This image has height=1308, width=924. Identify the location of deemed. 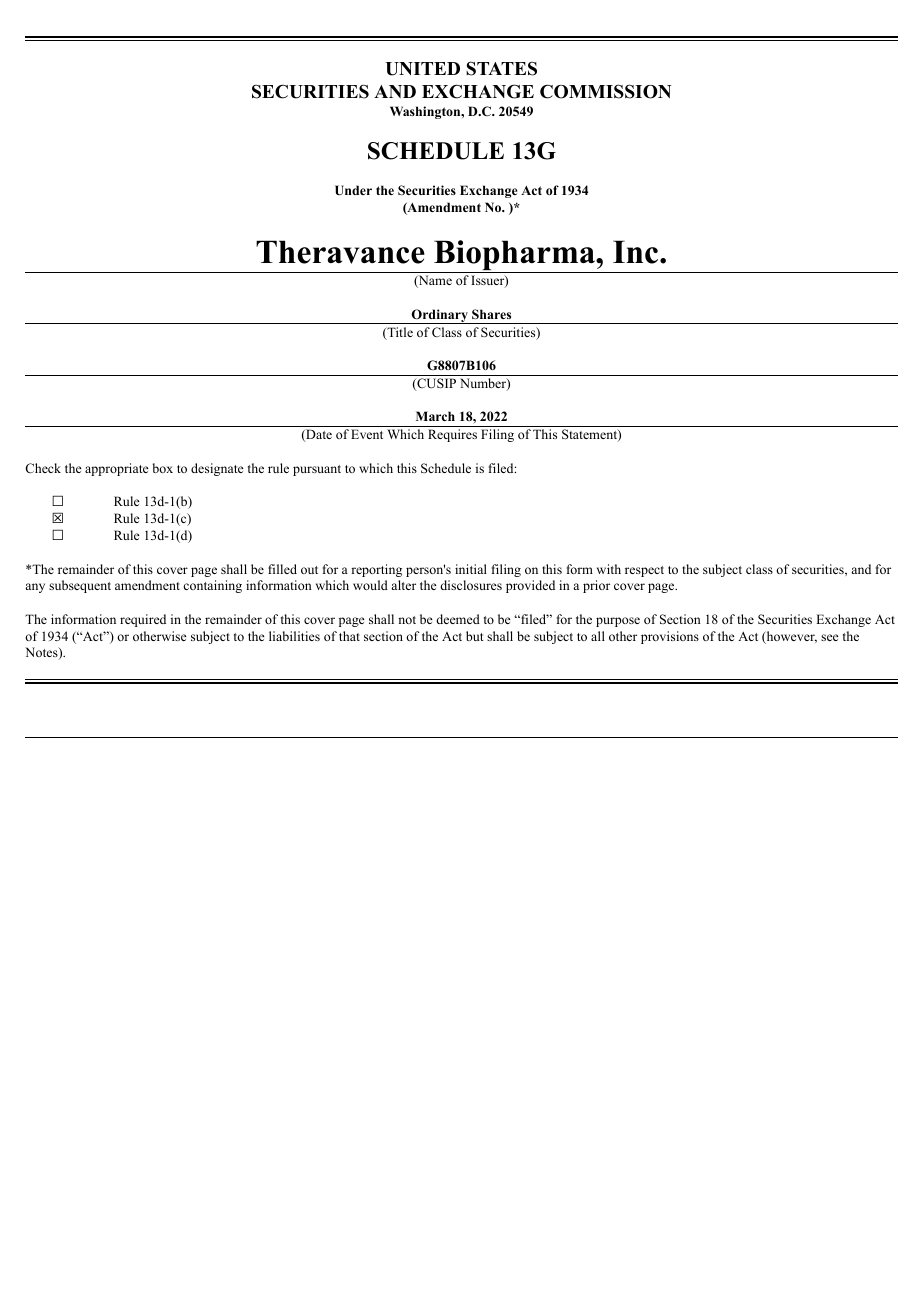
(458, 619).
